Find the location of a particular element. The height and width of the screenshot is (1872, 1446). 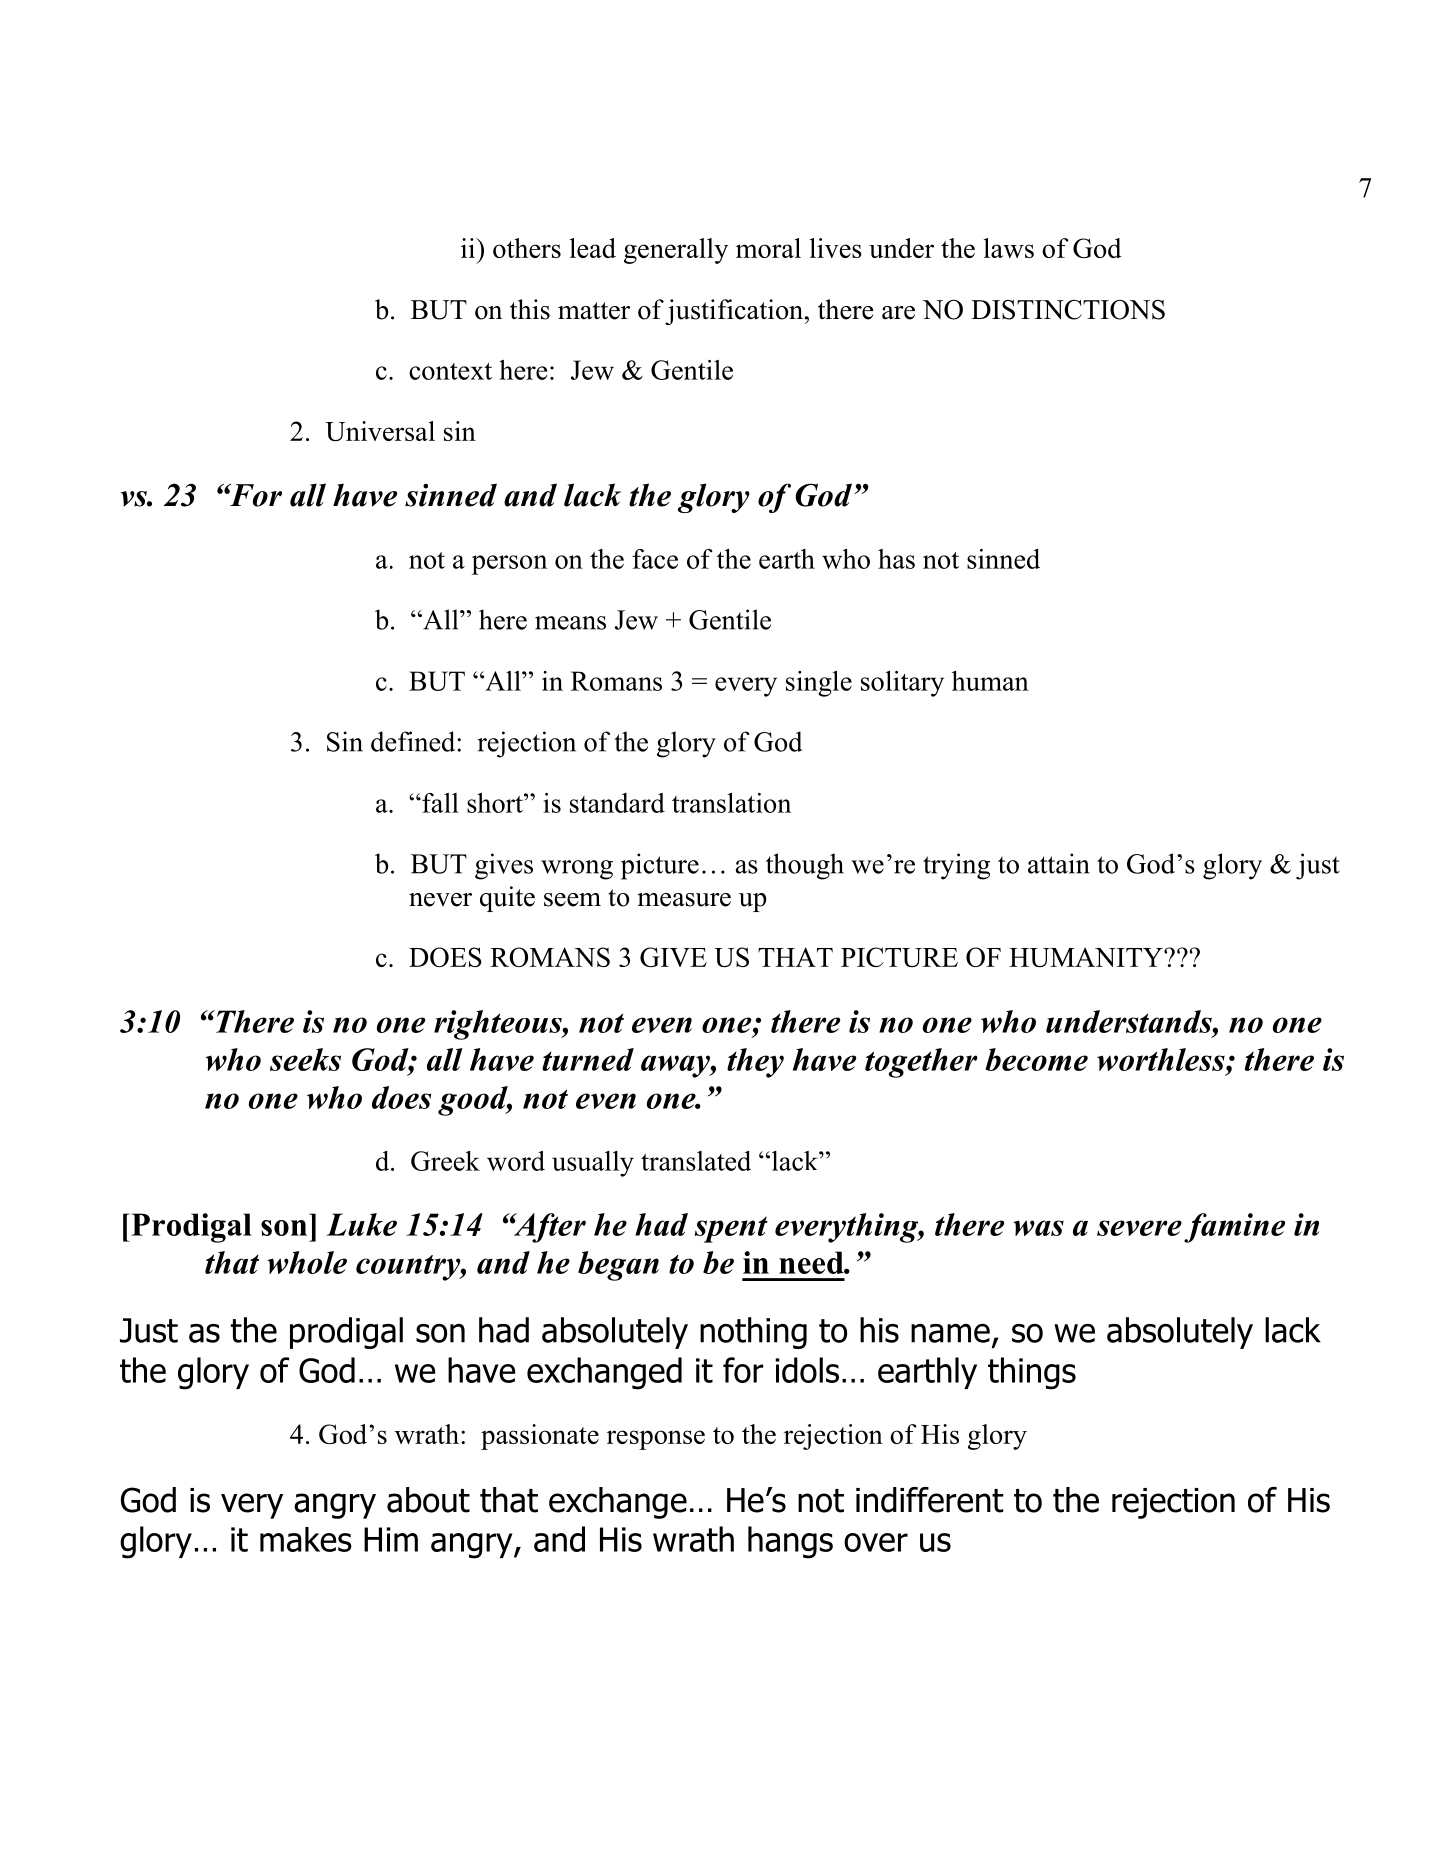

they is located at coordinates (755, 1063).
